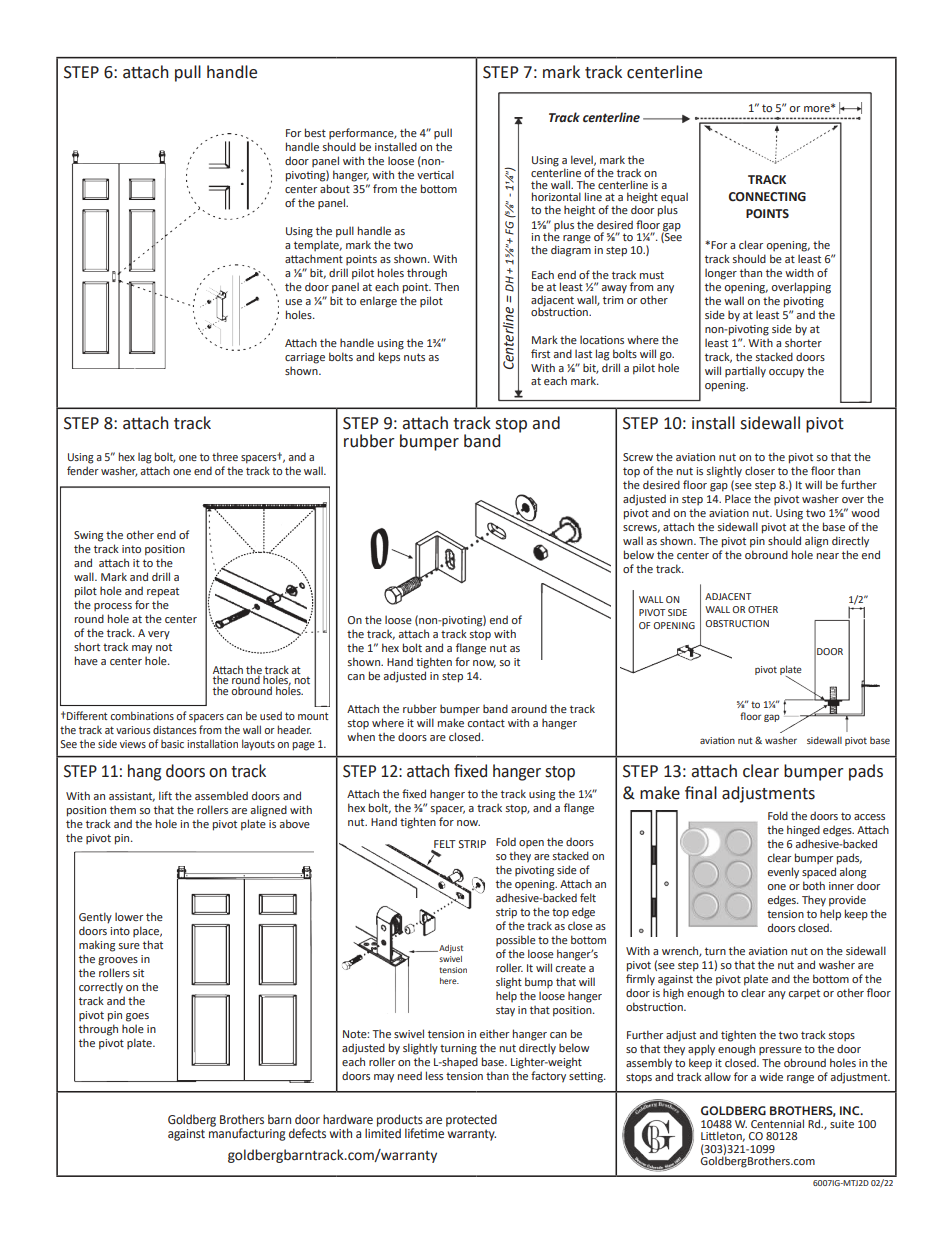 The height and width of the screenshot is (1233, 952). Describe the element at coordinates (516, 940) in the screenshot. I see `possible` at that location.
